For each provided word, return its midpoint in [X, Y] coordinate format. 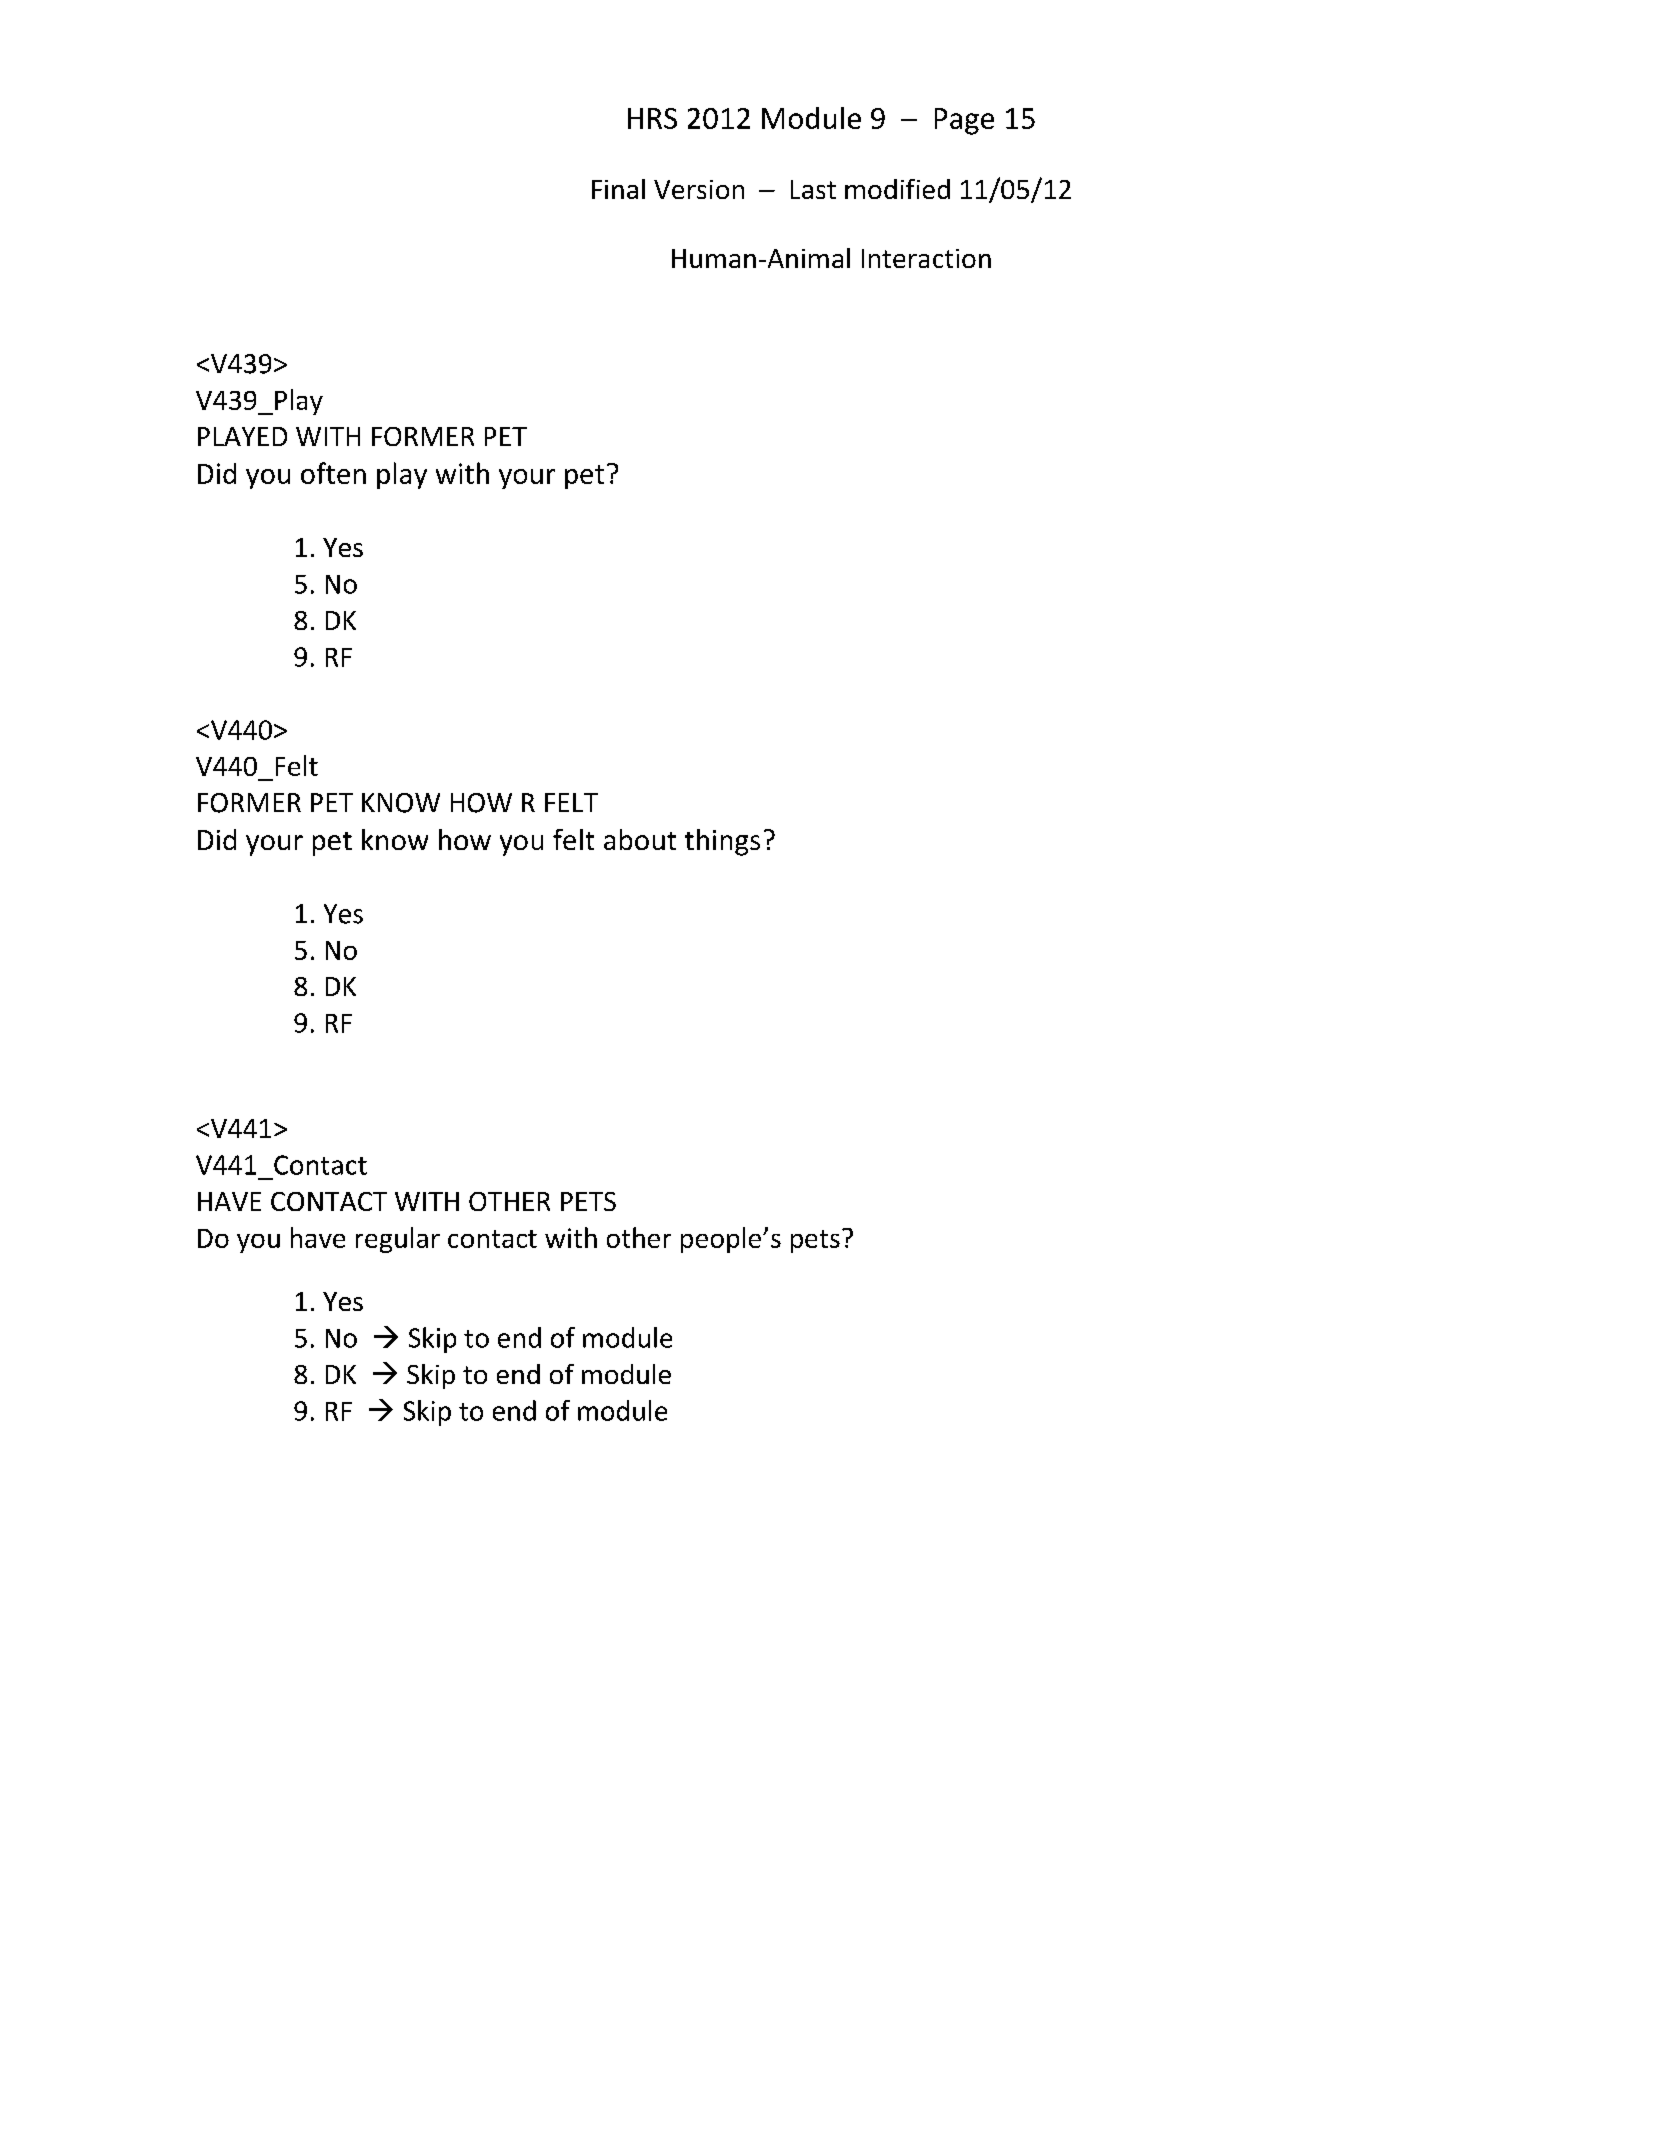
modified [897, 189]
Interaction [926, 258]
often [333, 473]
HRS [652, 118]
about [640, 839]
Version [699, 189]
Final [618, 189]
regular [398, 1240]
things [722, 842]
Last [813, 189]
